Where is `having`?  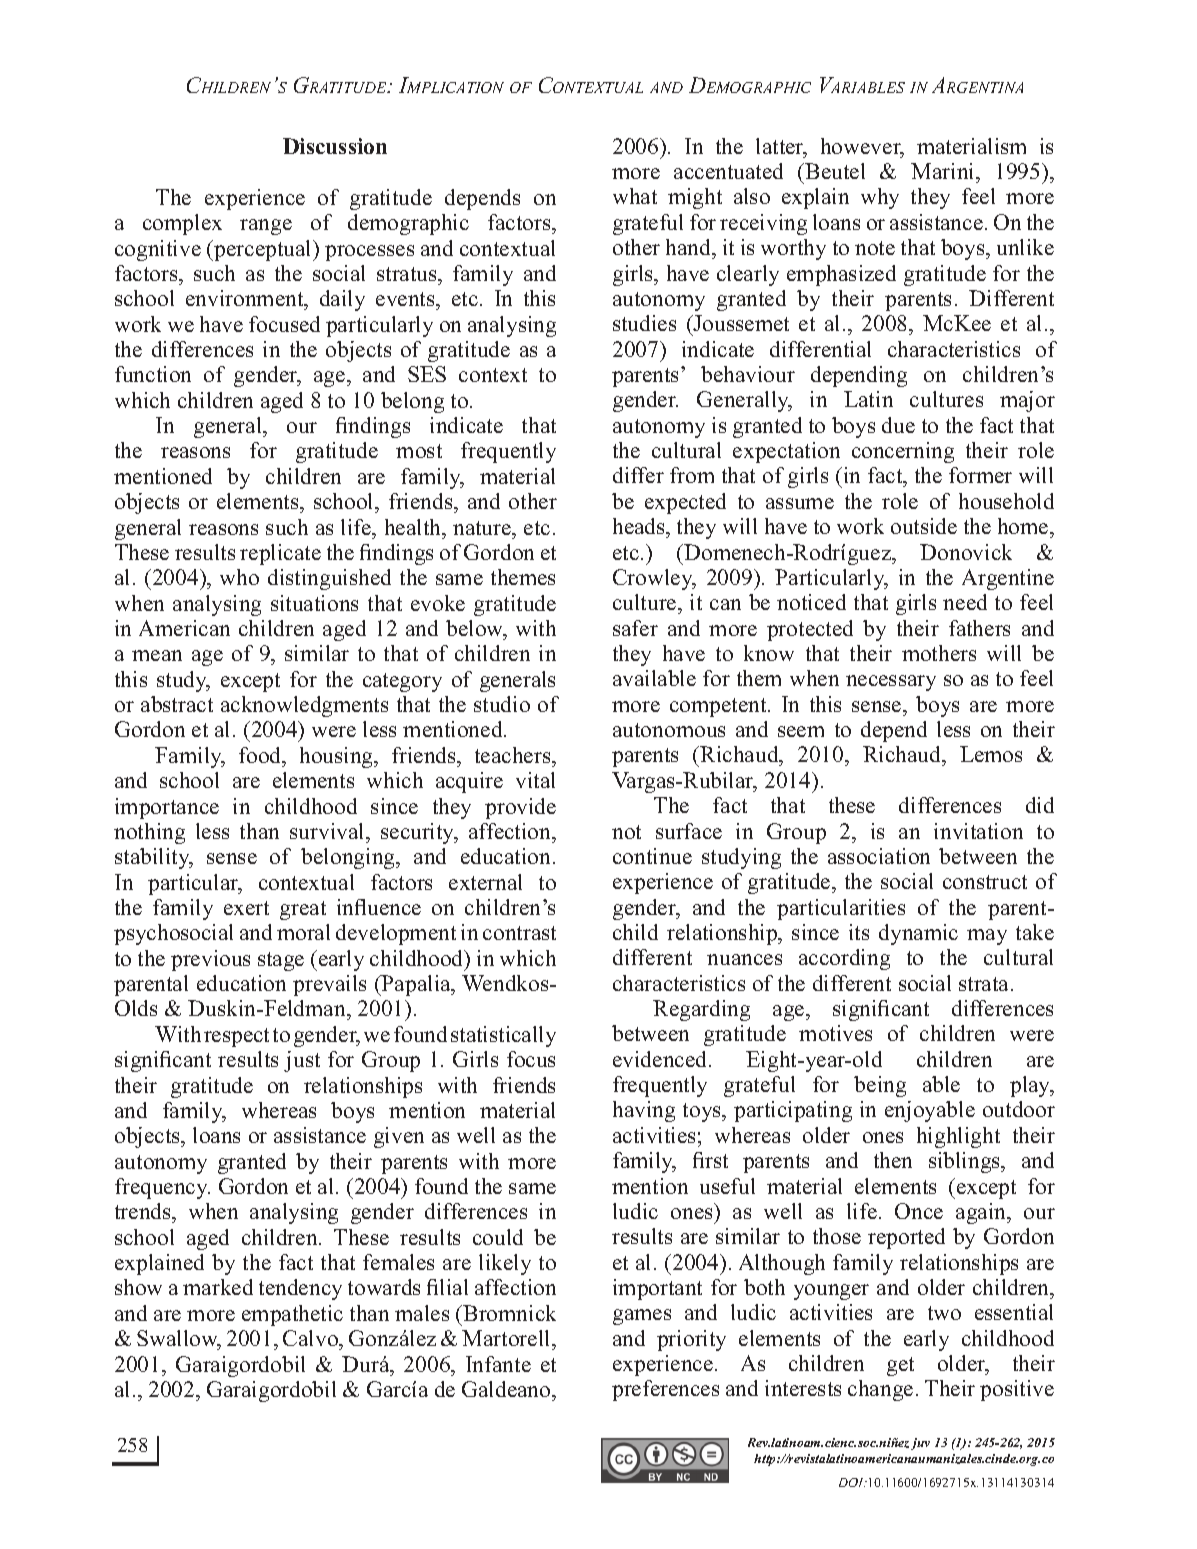 having is located at coordinates (644, 1111).
